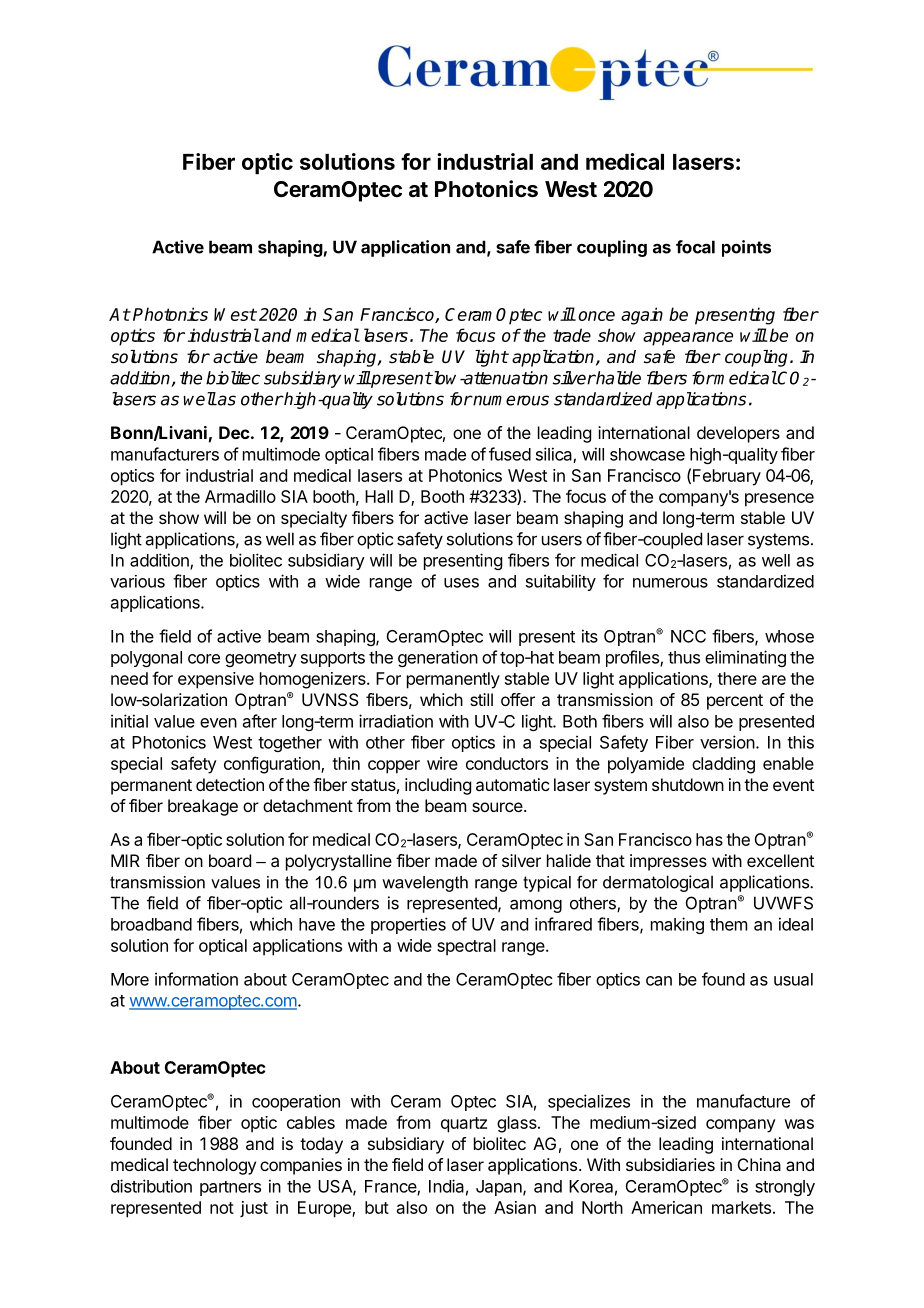 The image size is (924, 1308). I want to click on Asian, so click(515, 1207).
